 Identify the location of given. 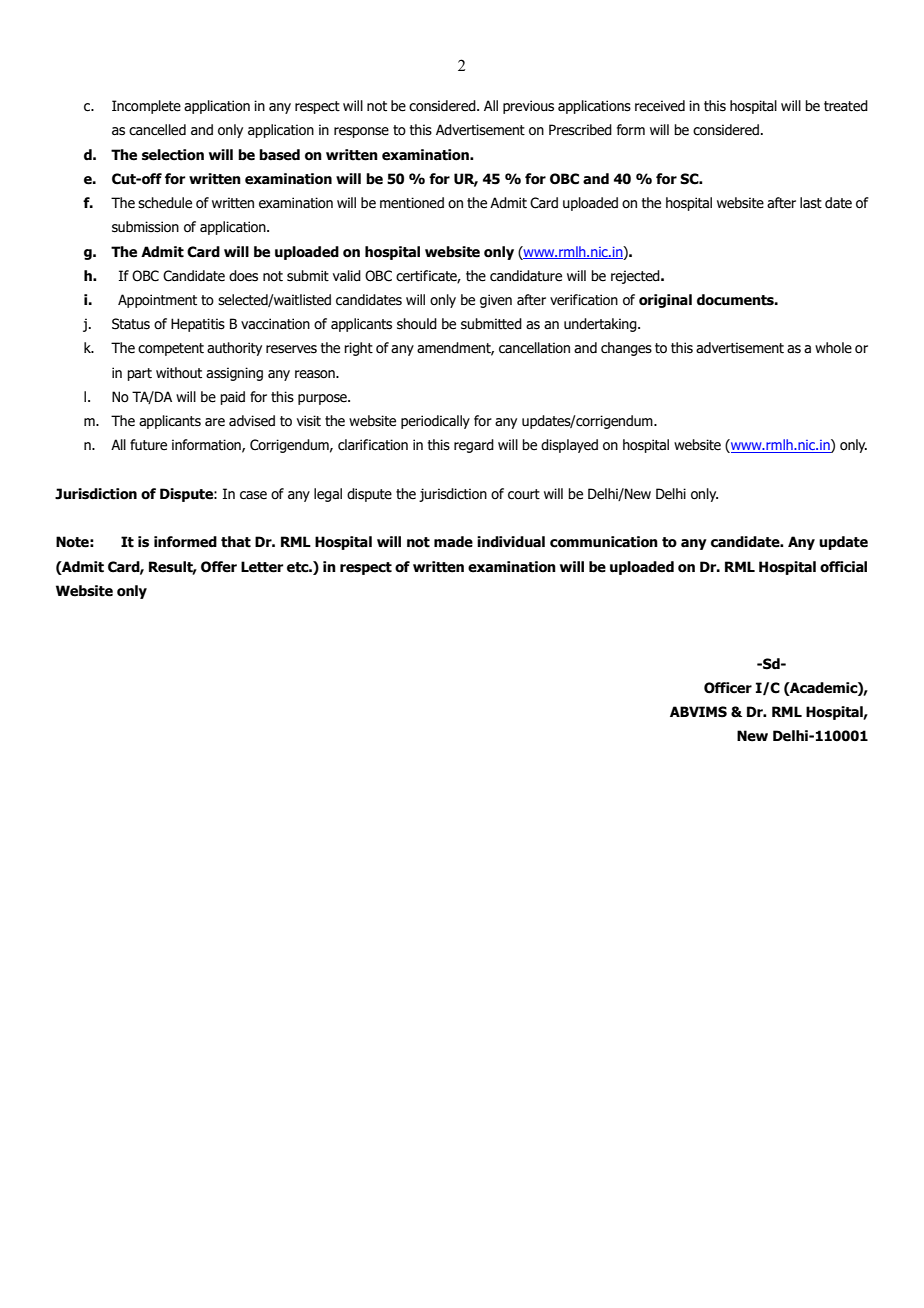
(496, 301).
